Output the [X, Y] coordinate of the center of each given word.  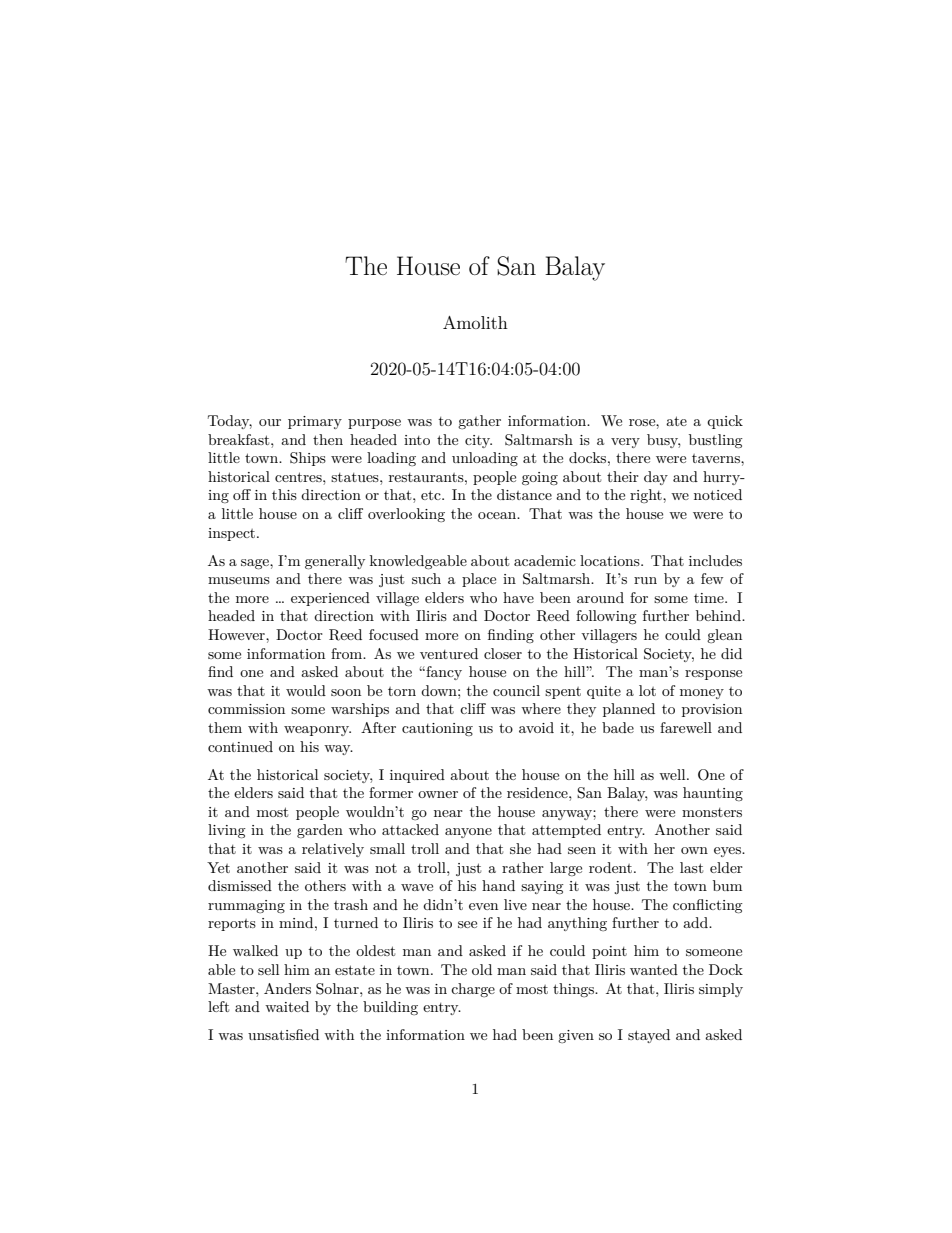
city [478, 441]
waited [287, 1006]
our [270, 422]
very [625, 443]
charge [473, 990]
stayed [649, 1036]
